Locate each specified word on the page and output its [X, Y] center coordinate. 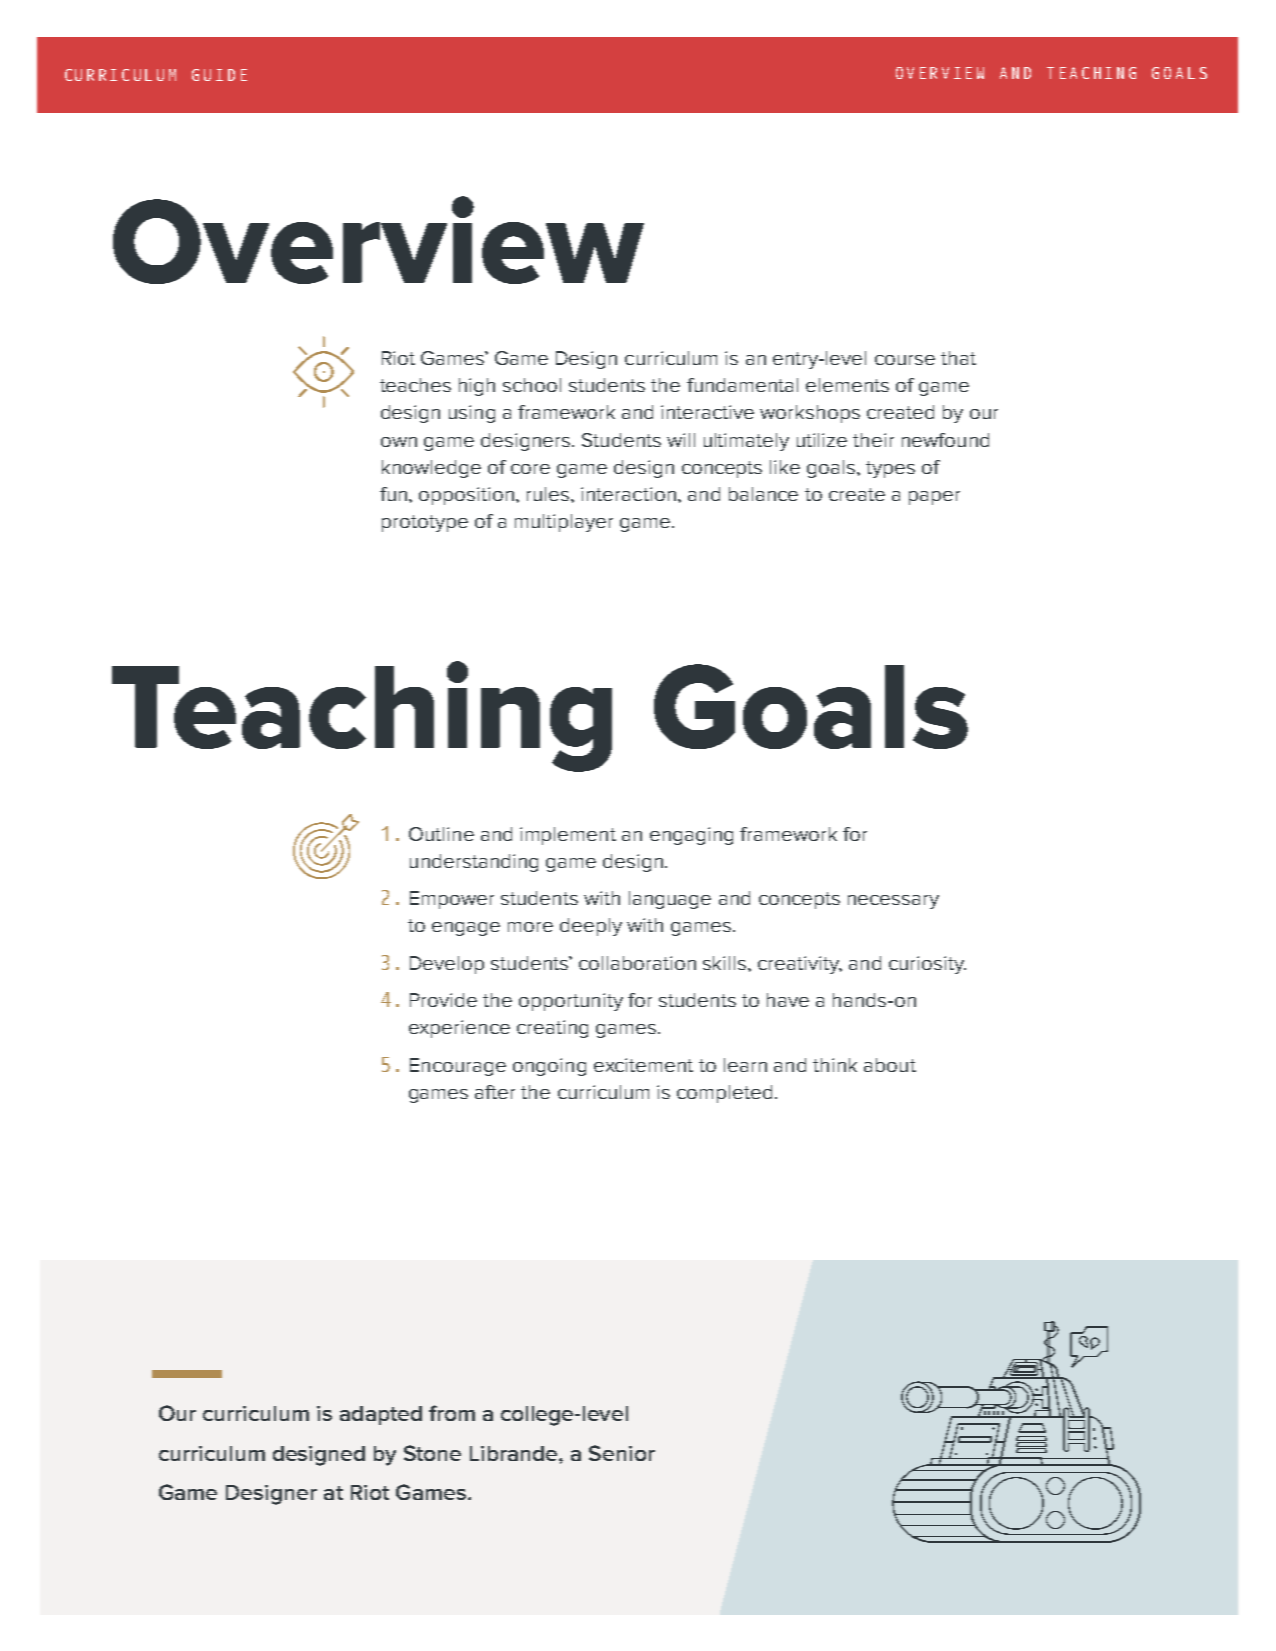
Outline [441, 834]
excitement [643, 1065]
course [905, 360]
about [890, 1065]
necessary [893, 902]
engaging [691, 836]
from [452, 1413]
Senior [622, 1453]
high [477, 387]
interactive [707, 412]
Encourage [458, 1067]
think [835, 1065]
